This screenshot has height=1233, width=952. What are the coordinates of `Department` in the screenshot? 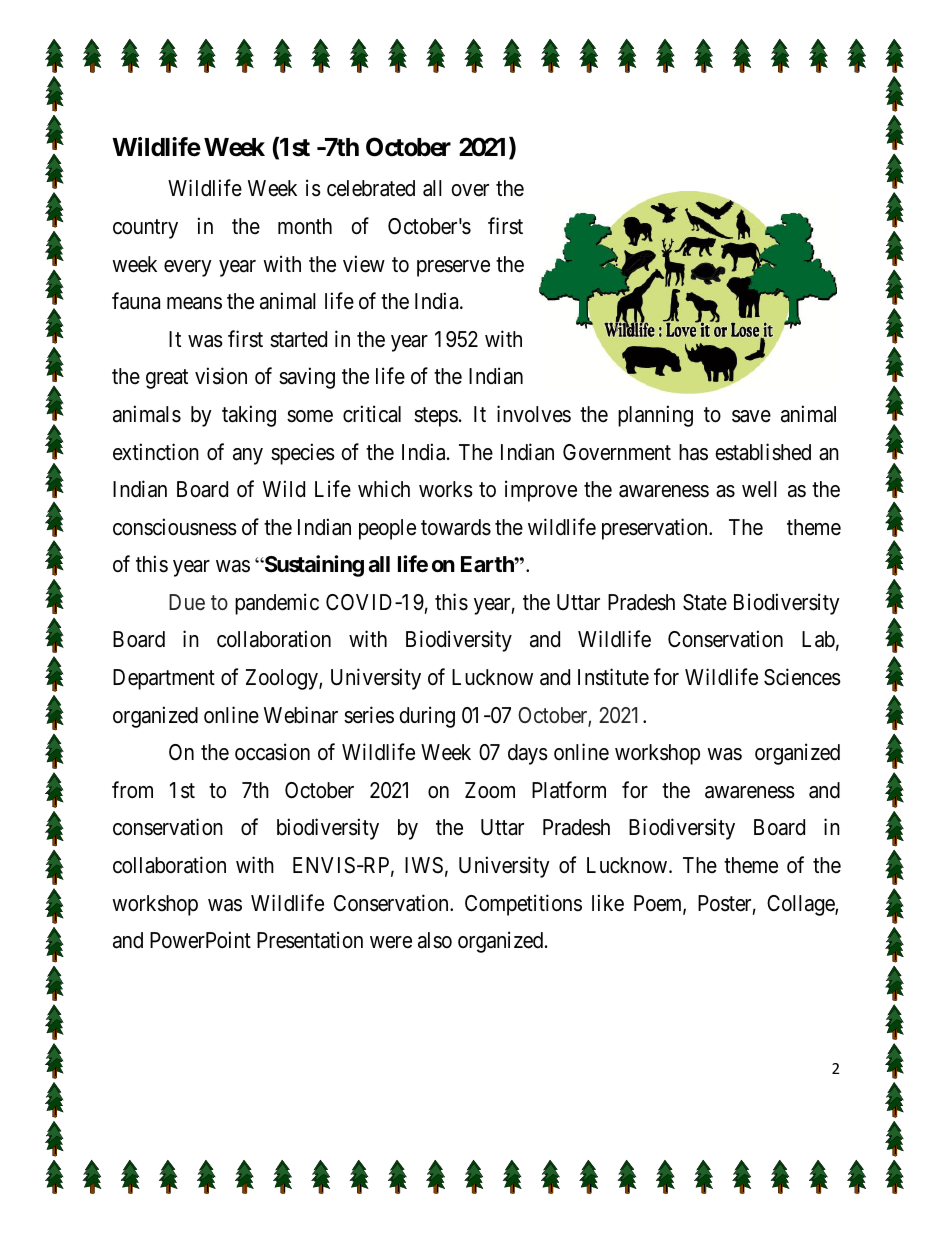 It's located at (164, 679).
